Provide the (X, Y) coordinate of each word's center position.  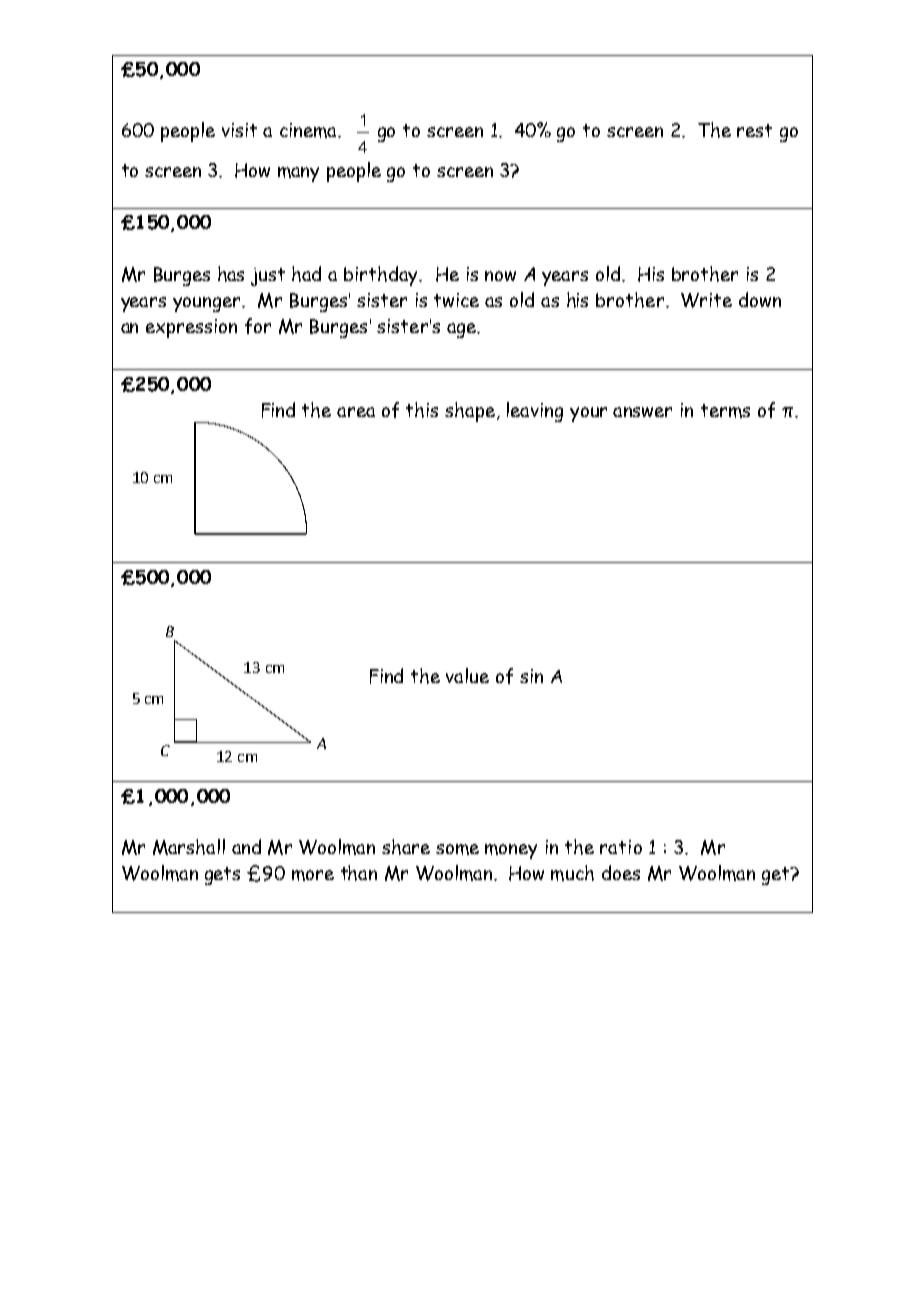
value (467, 675)
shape (470, 412)
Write (706, 300)
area (356, 412)
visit (239, 130)
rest (754, 130)
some (457, 849)
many (298, 174)
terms (725, 411)
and (246, 846)
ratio (621, 847)
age (463, 330)
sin (531, 676)
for (258, 326)
